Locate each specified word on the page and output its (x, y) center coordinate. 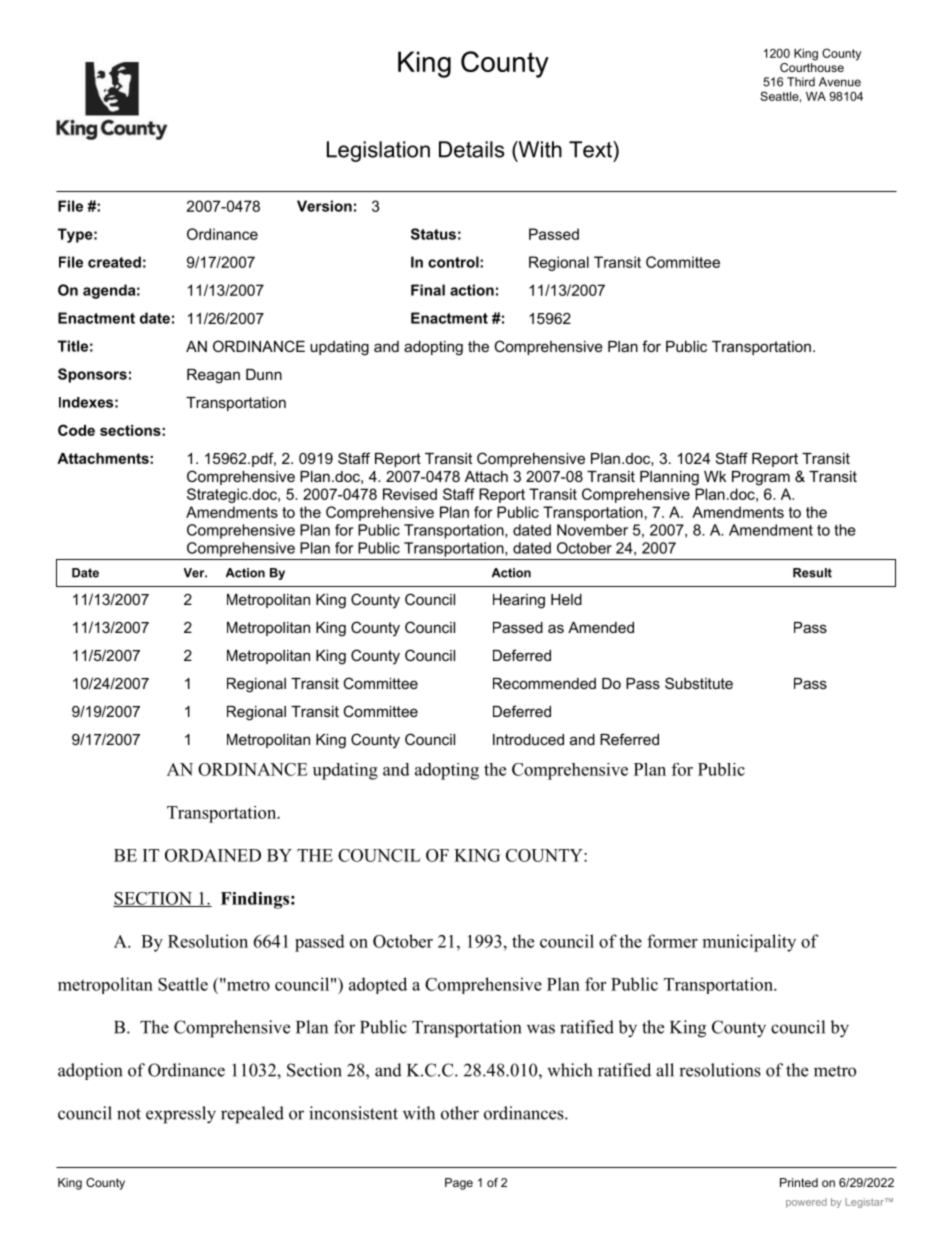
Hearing (519, 601)
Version (324, 206)
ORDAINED (213, 855)
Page (459, 1184)
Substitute (699, 683)
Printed (799, 1182)
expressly (181, 1115)
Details (471, 149)
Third (801, 82)
